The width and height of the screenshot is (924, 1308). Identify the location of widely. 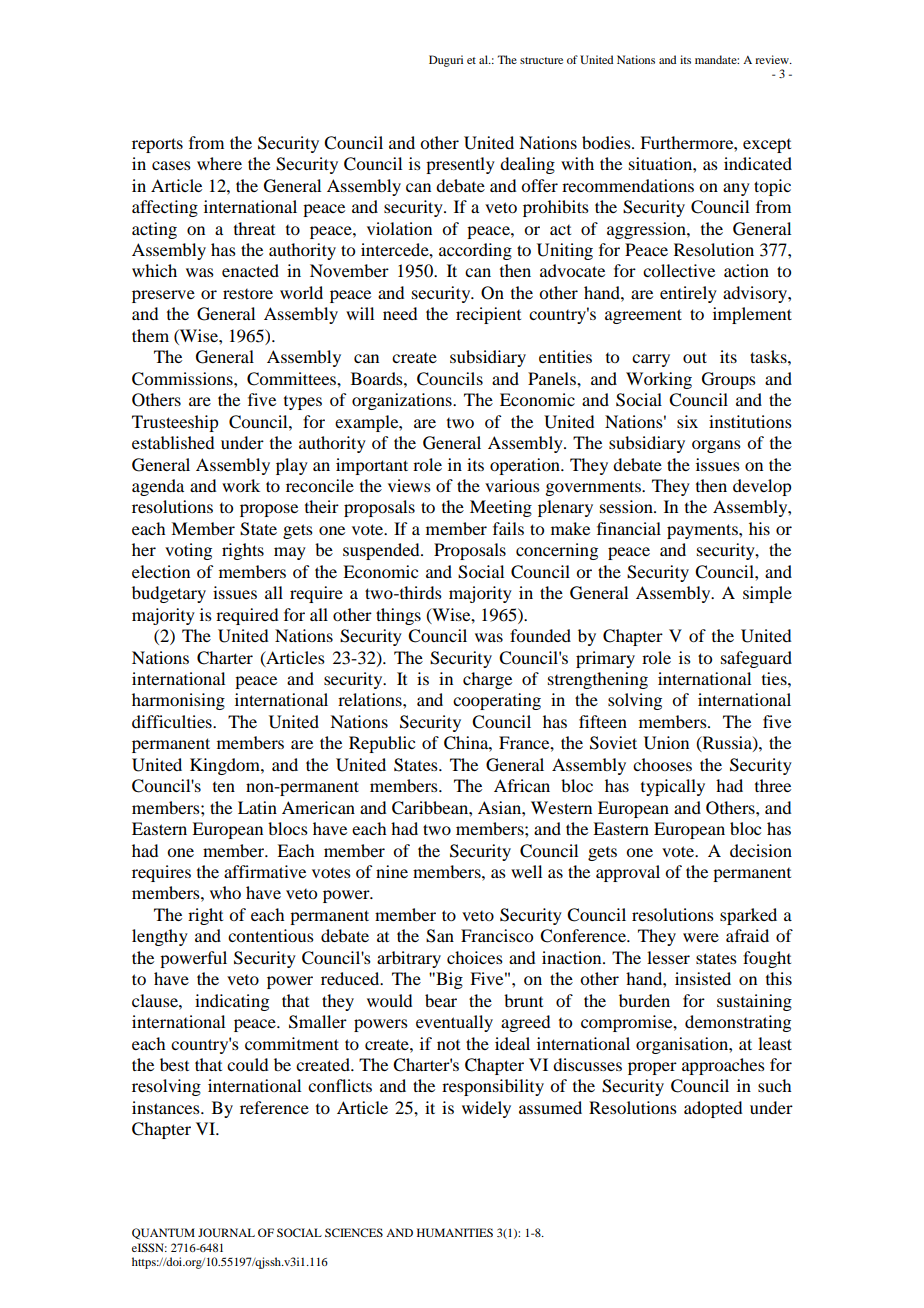
(486, 1109).
